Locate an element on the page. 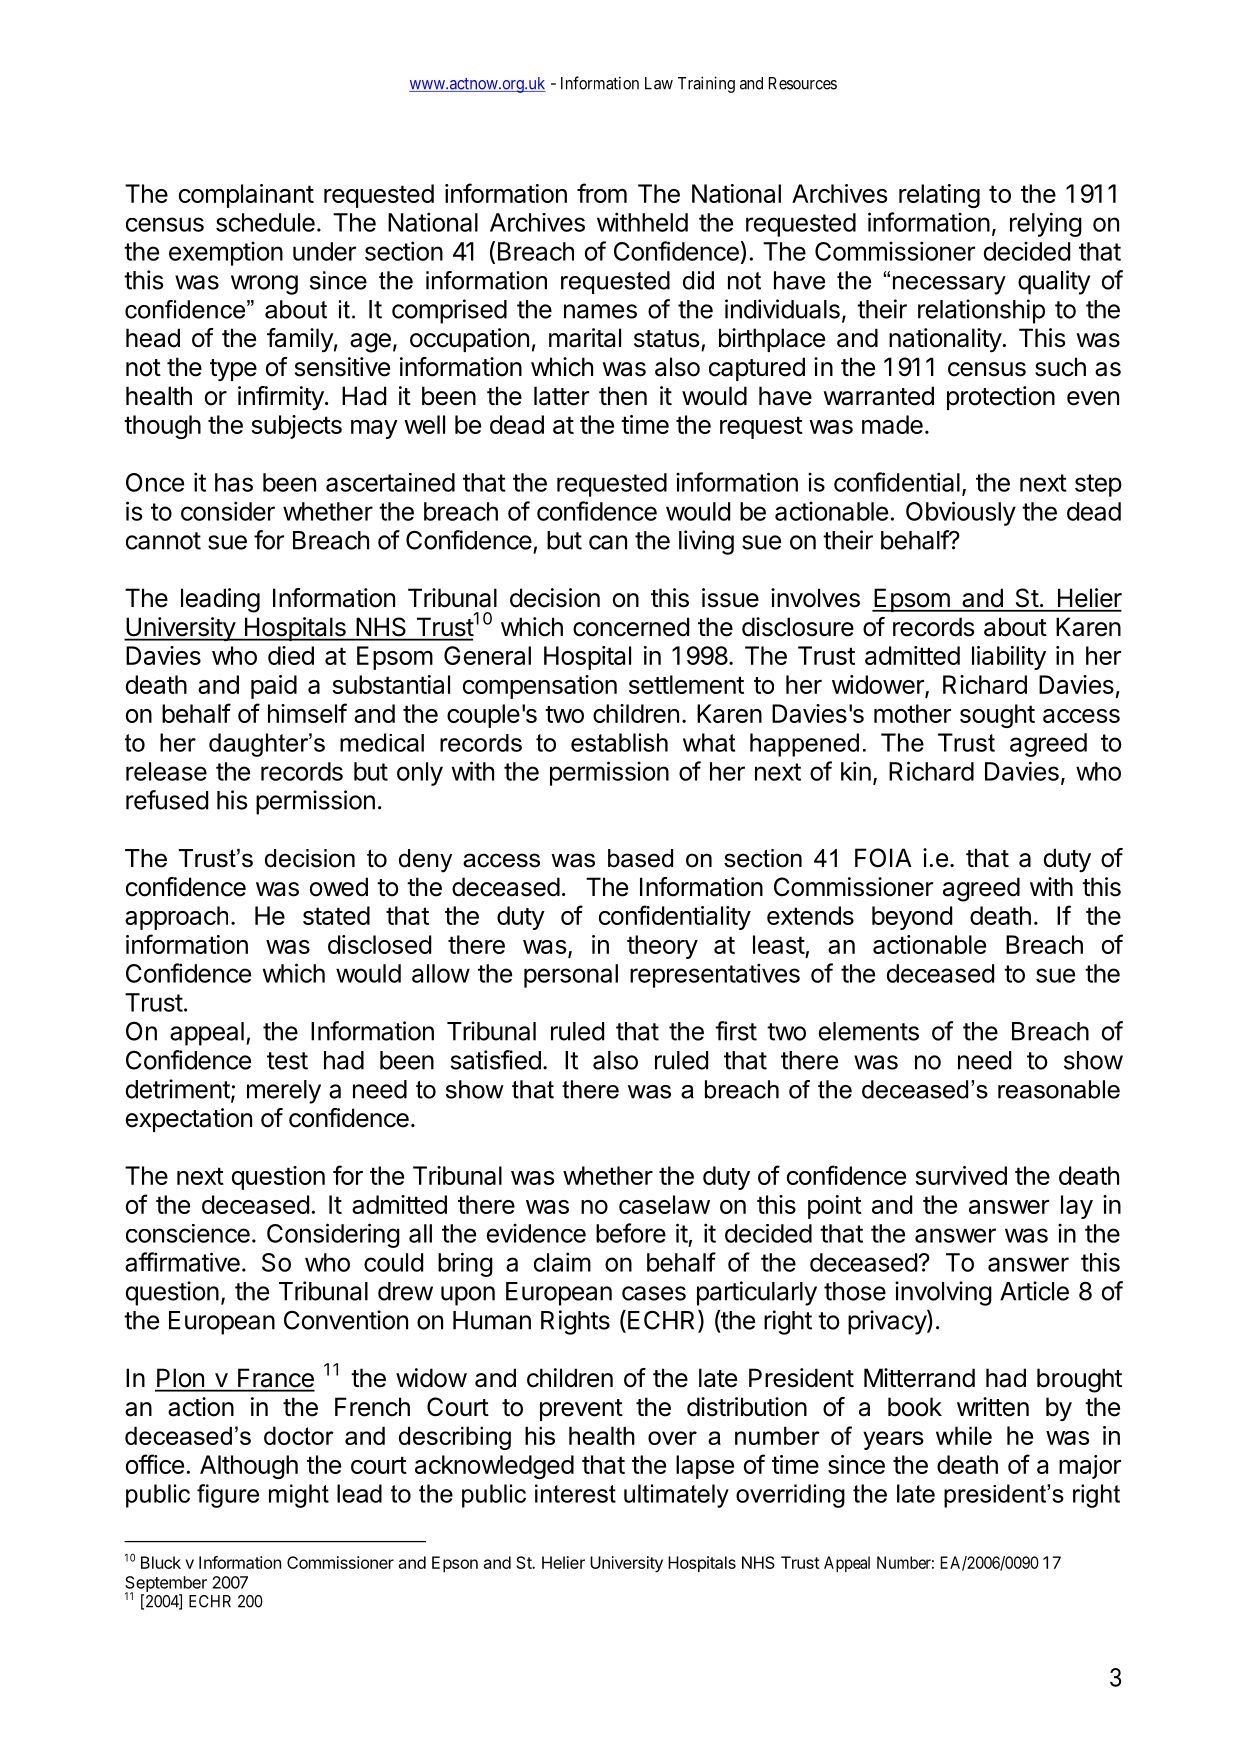  FOIA is located at coordinates (883, 858).
